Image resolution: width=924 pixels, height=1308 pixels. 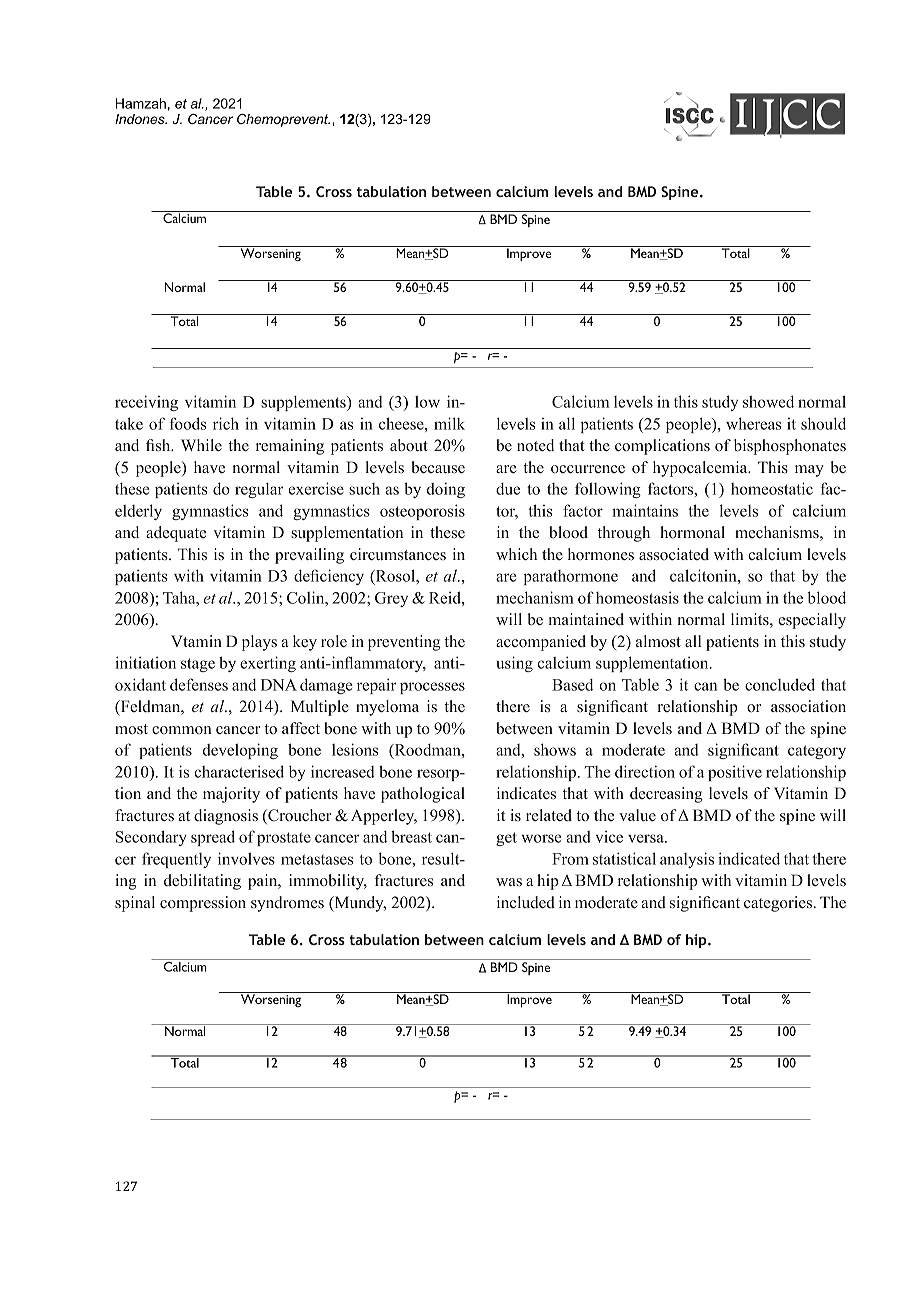 What do you see at coordinates (182, 730) in the document?
I see `common` at bounding box center [182, 730].
